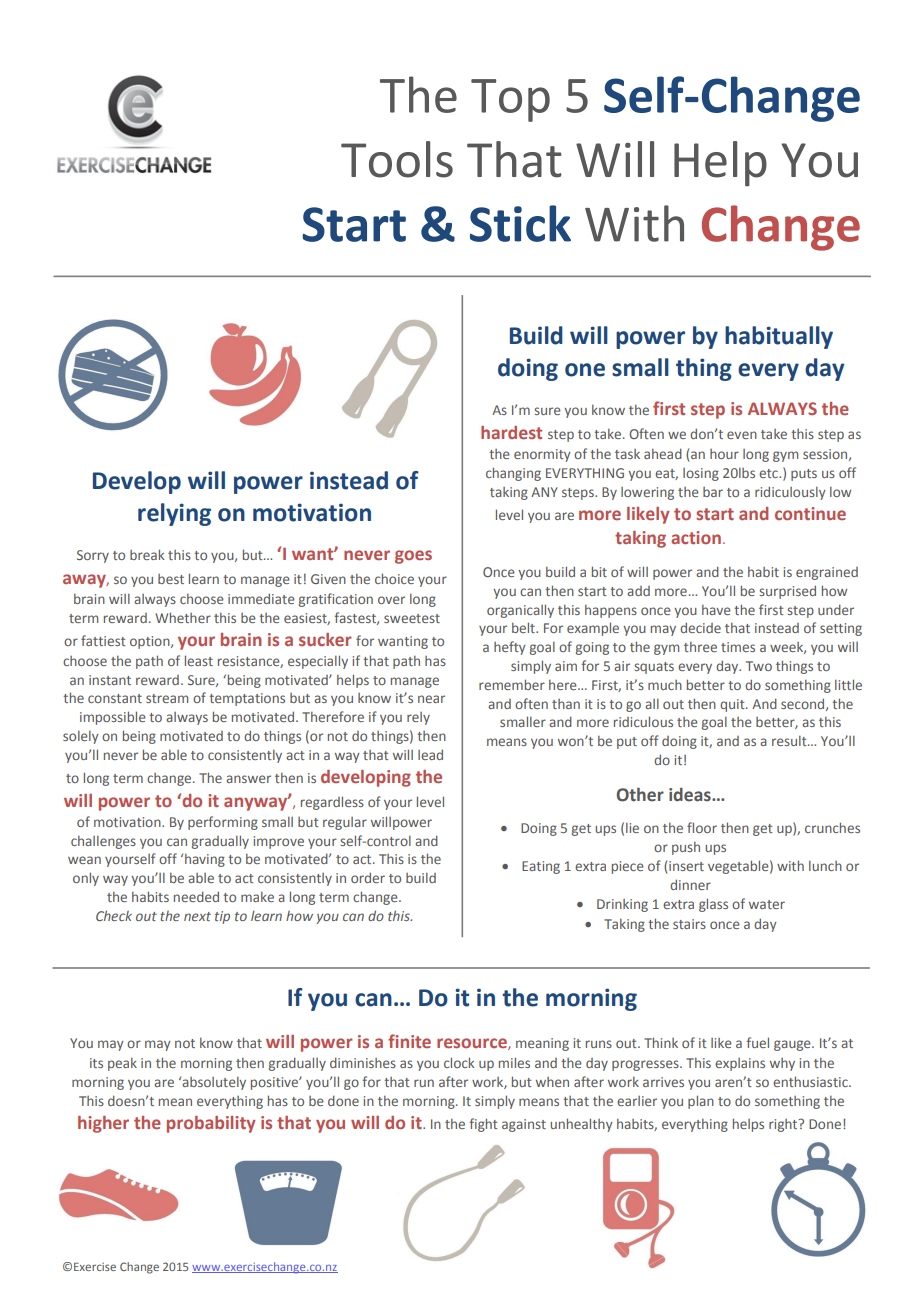 This screenshot has height=1308, width=924. Describe the element at coordinates (211, 1124) in the screenshot. I see `probability` at that location.
